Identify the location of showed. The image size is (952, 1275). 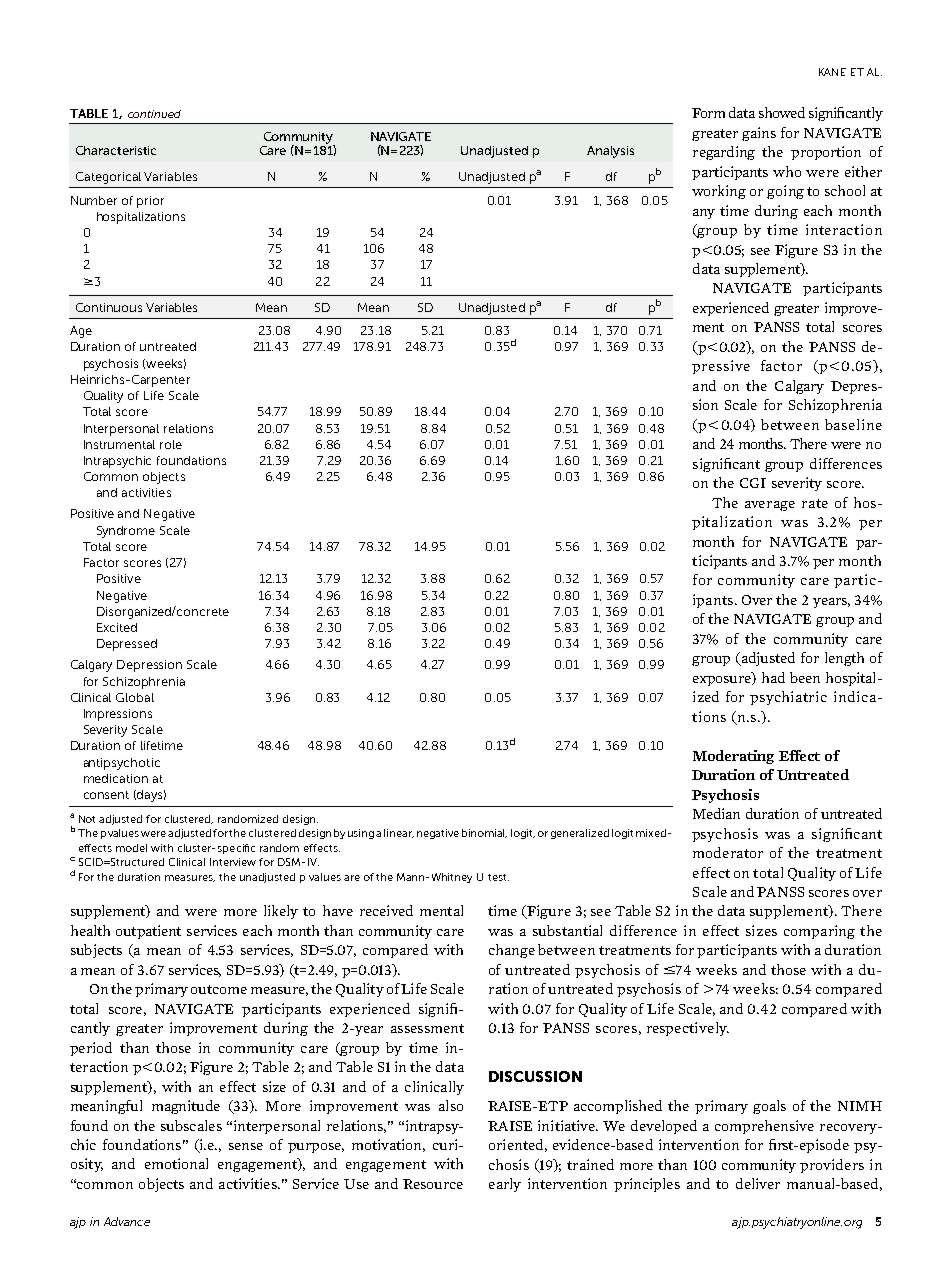
(782, 112).
